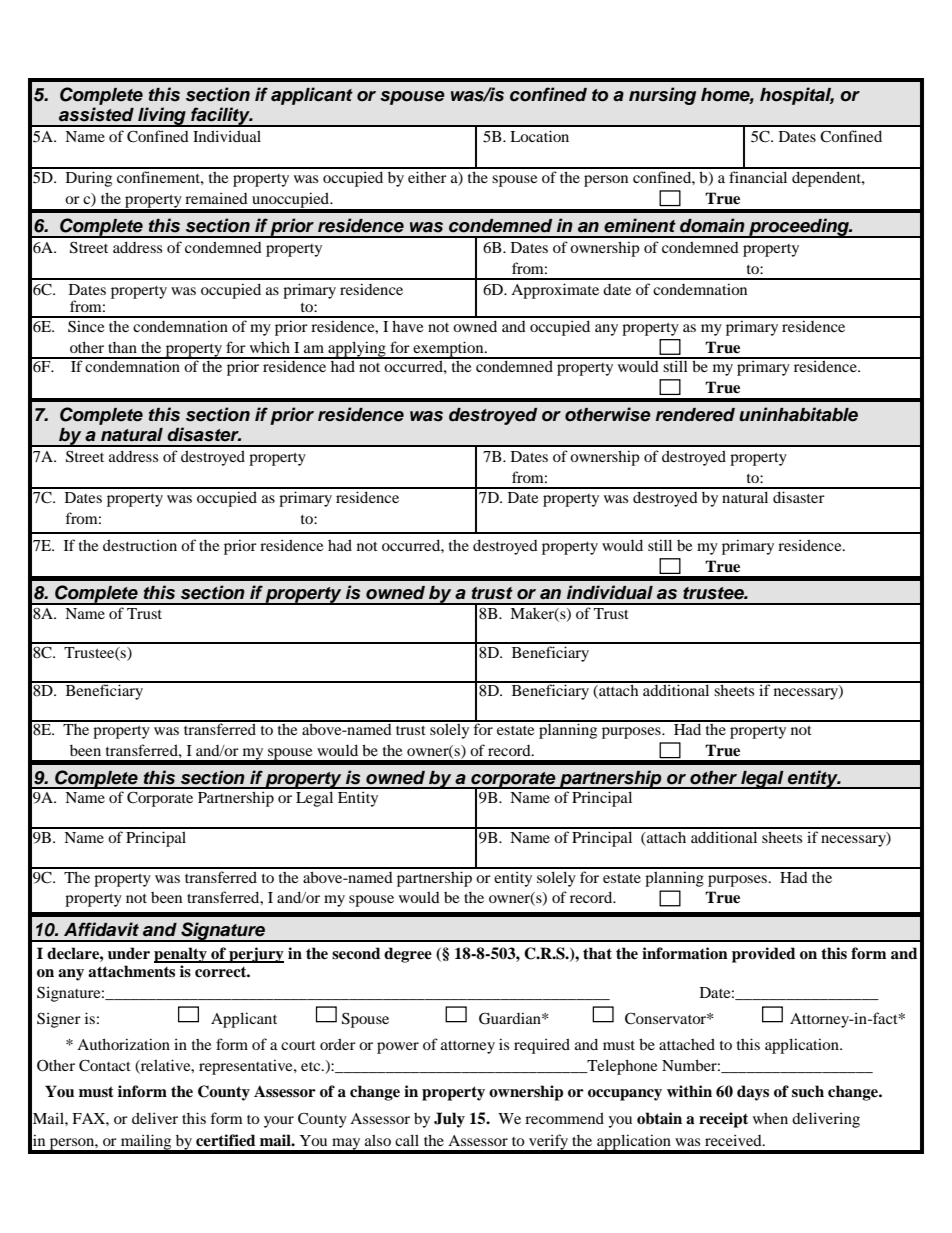  I want to click on living, so click(162, 117).
